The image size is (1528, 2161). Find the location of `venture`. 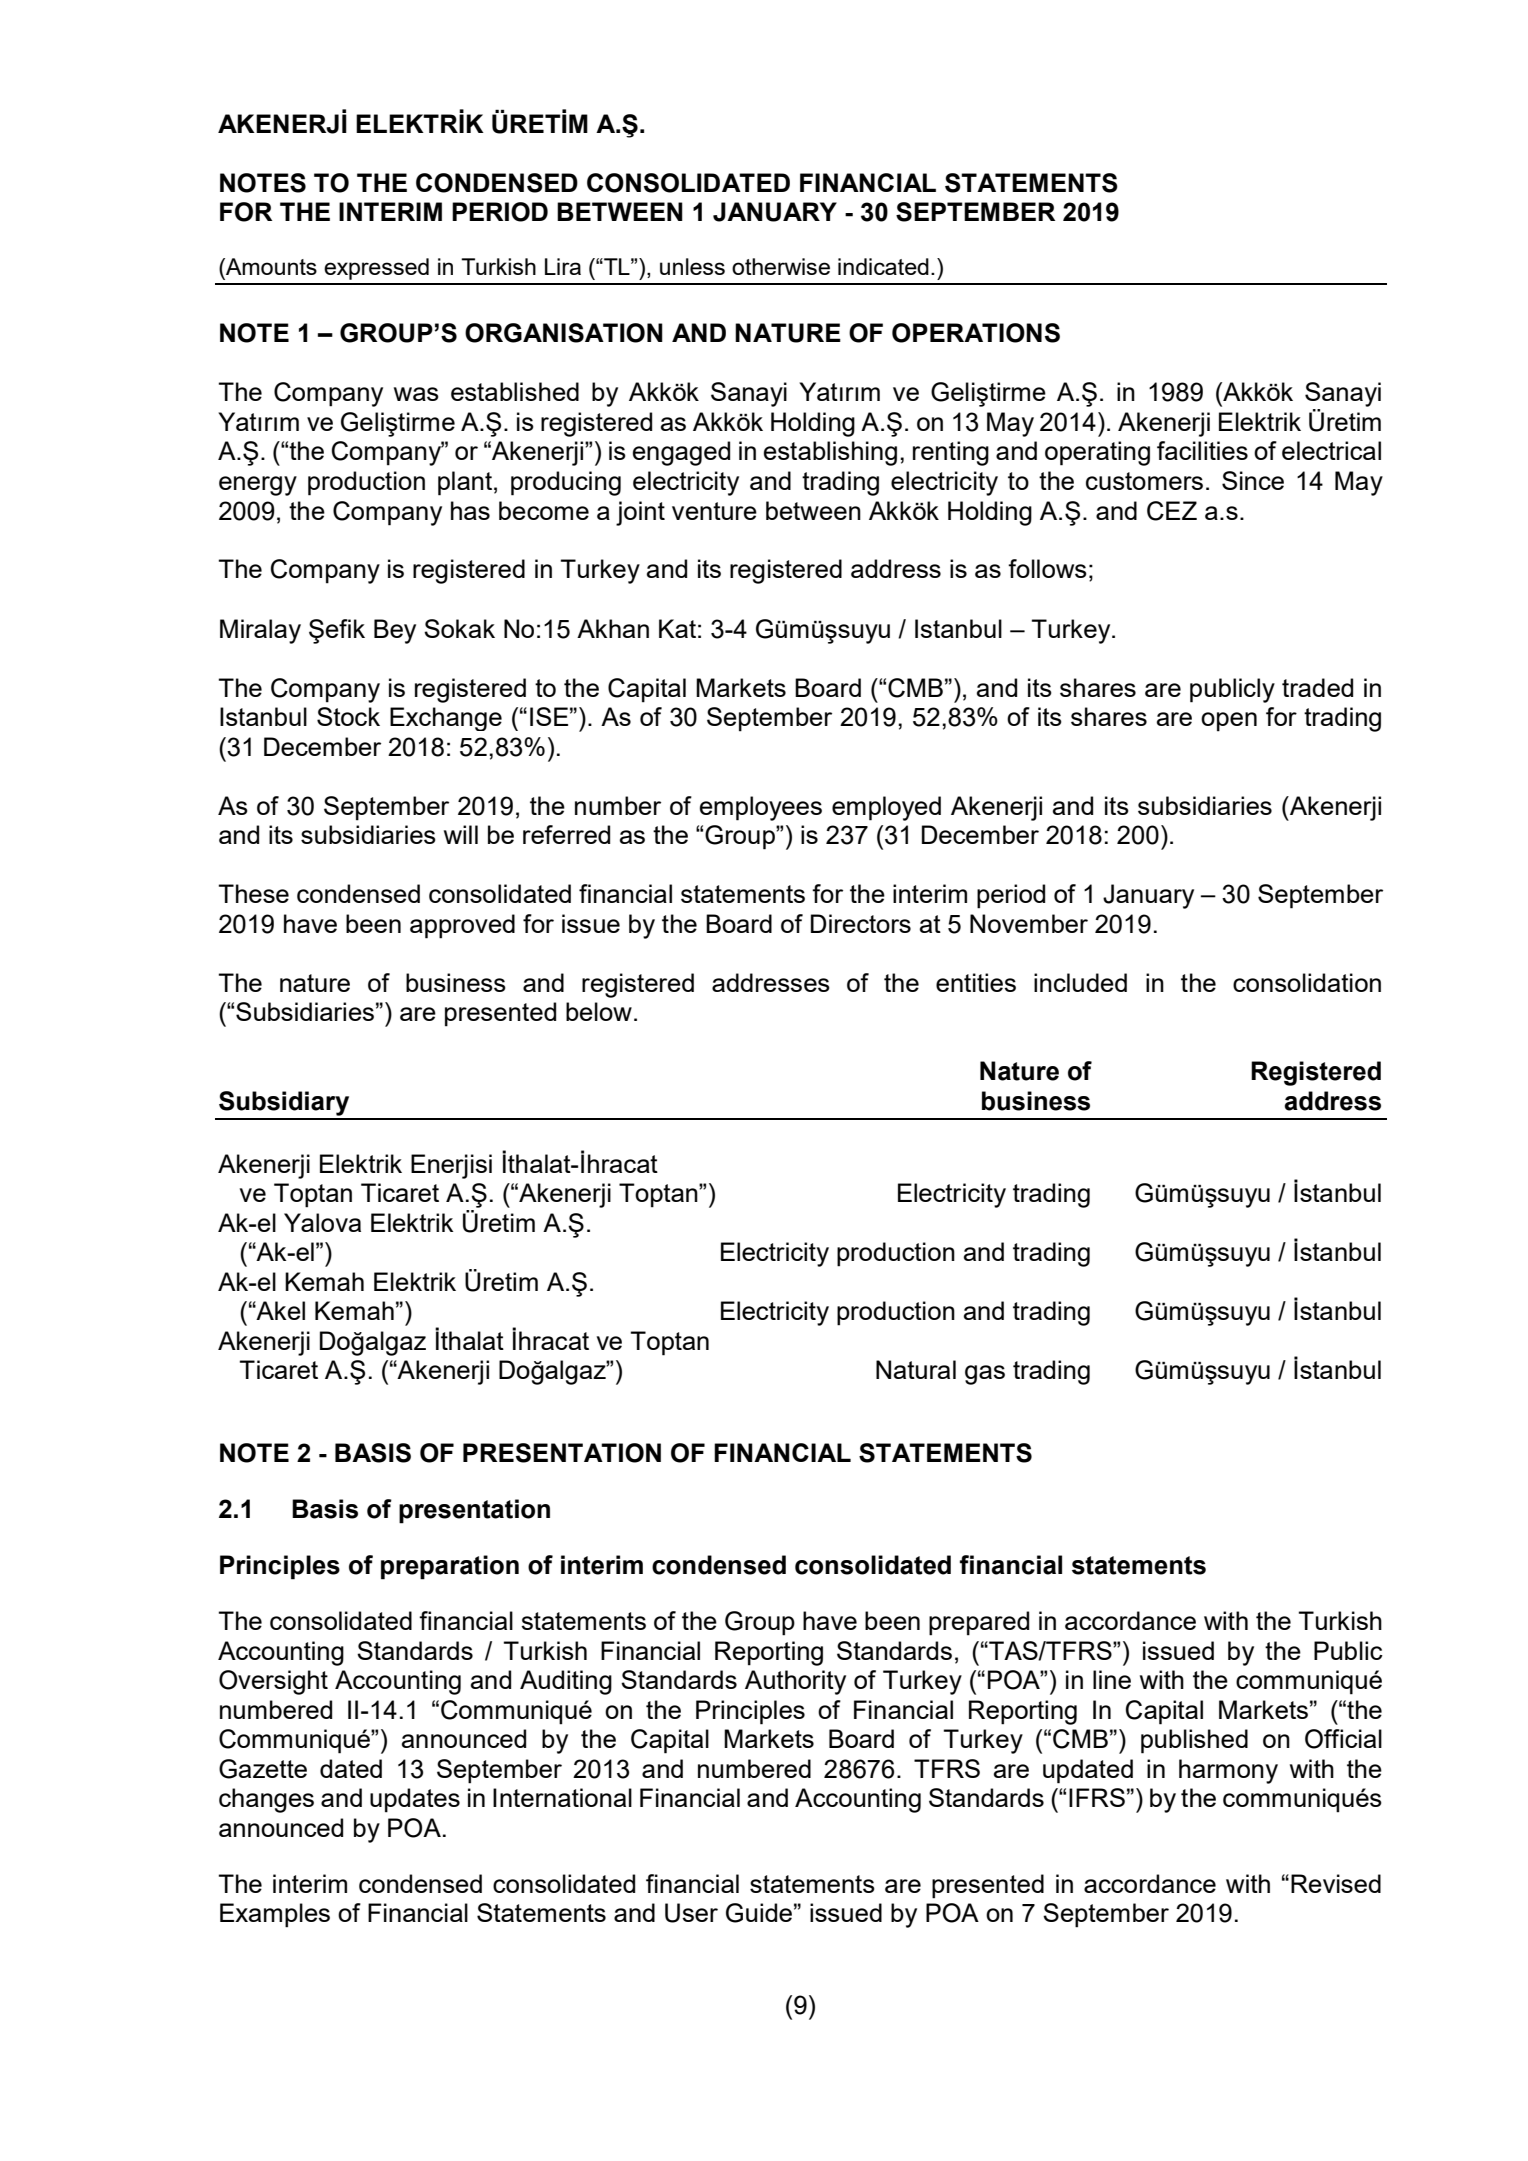

venture is located at coordinates (714, 511).
